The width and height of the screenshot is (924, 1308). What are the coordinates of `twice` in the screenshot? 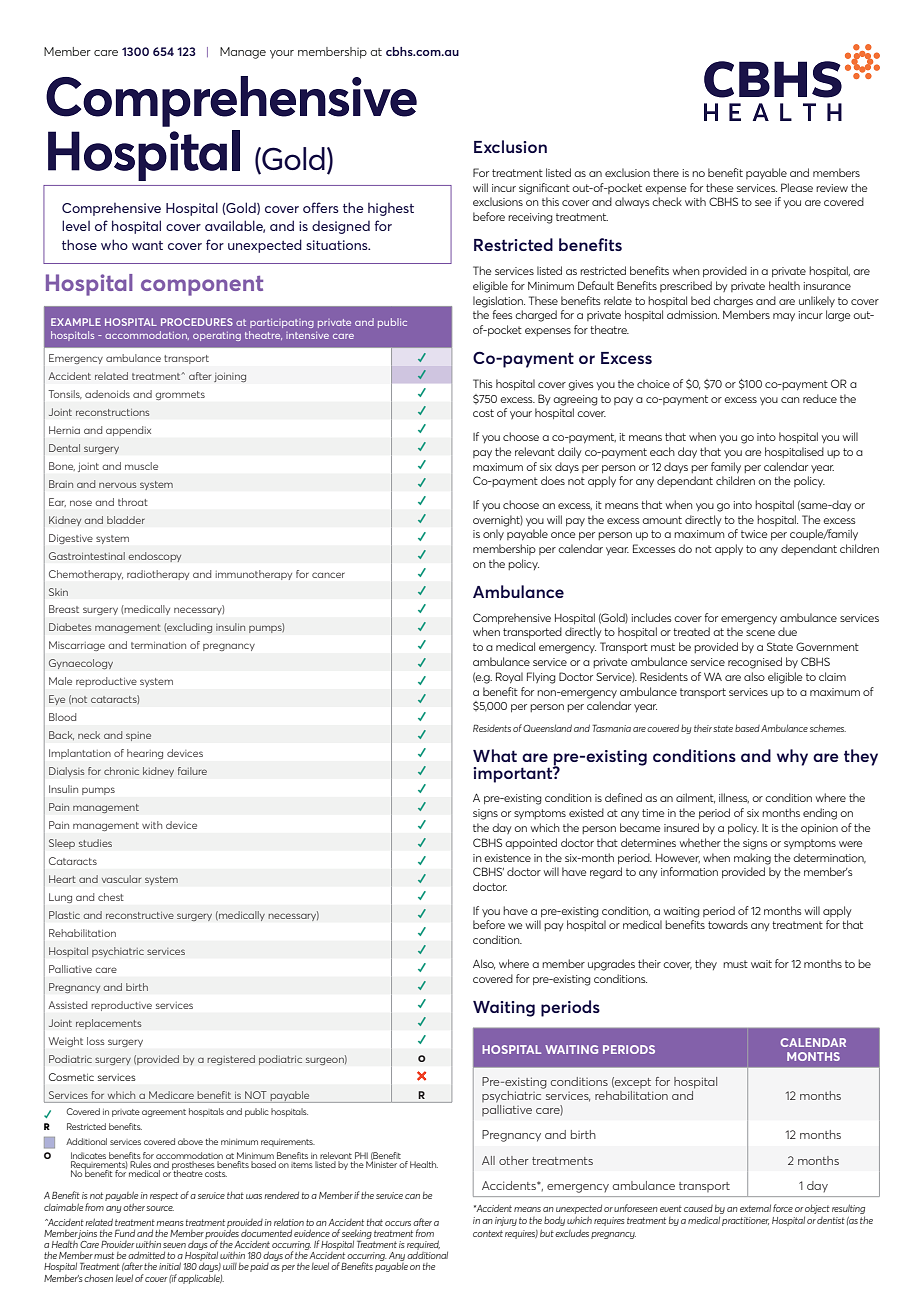 It's located at (754, 534).
